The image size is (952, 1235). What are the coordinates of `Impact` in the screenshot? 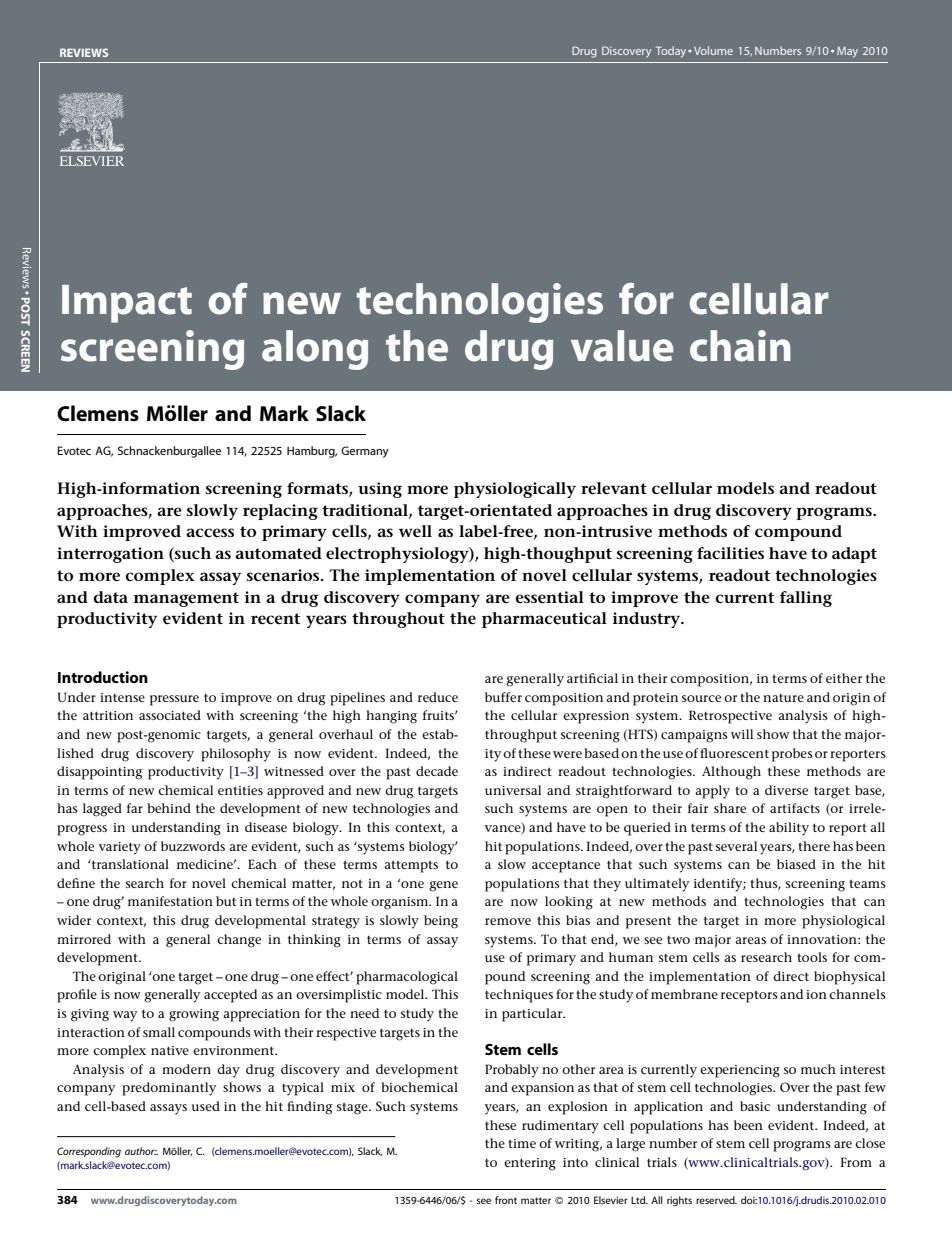 It's located at (127, 304).
